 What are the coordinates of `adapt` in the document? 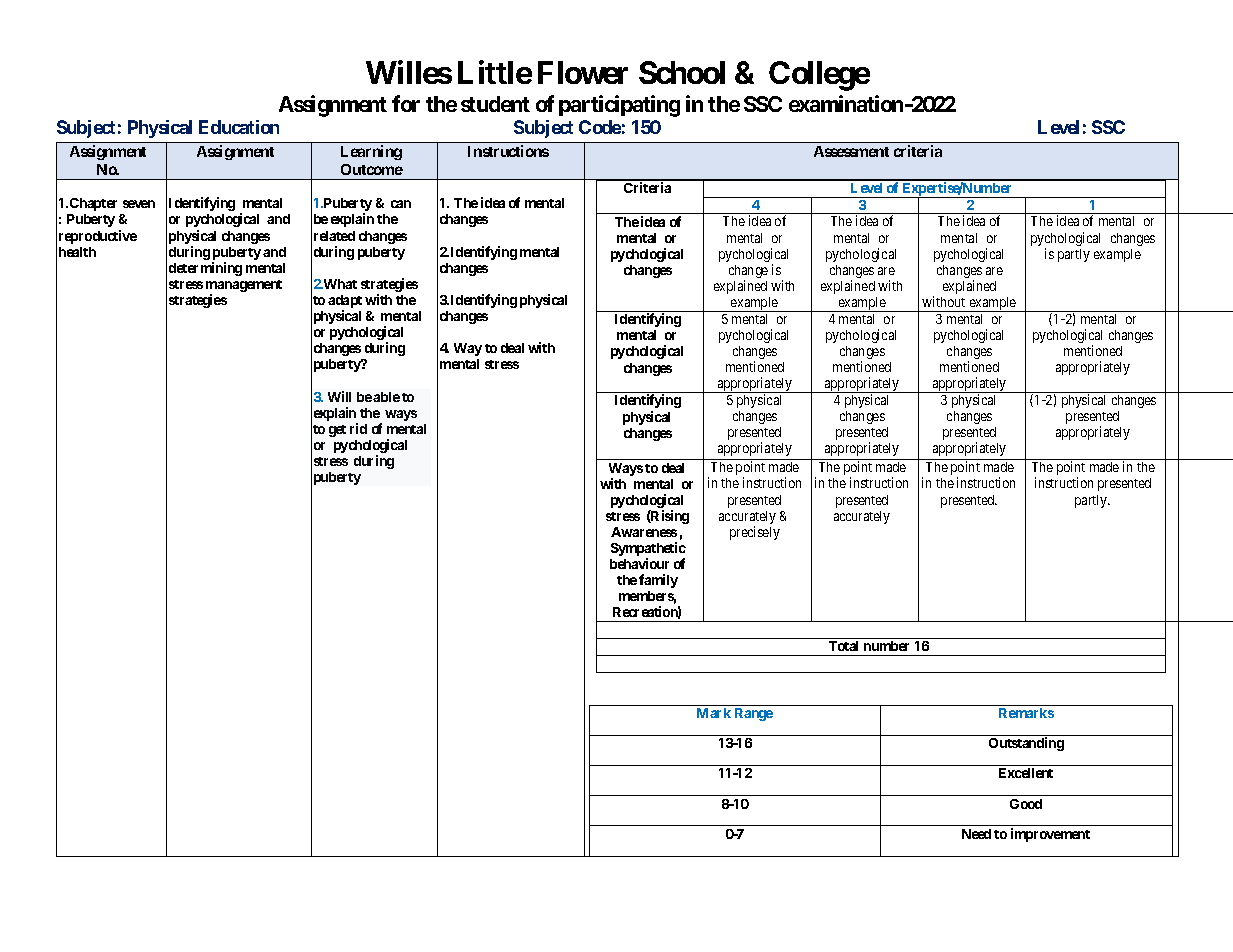 It's located at (345, 303).
